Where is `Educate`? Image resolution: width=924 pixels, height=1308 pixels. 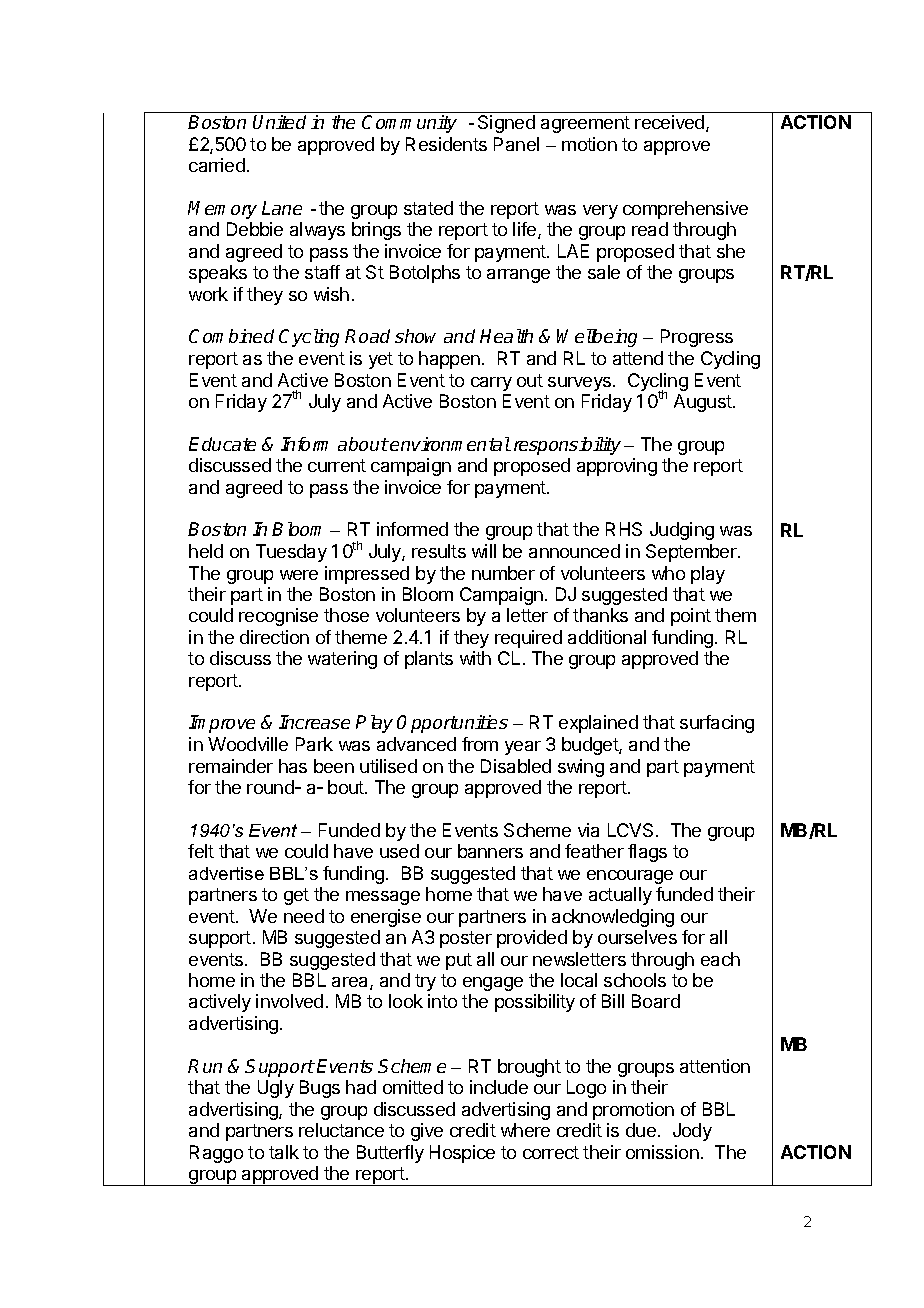 Educate is located at coordinates (222, 444).
